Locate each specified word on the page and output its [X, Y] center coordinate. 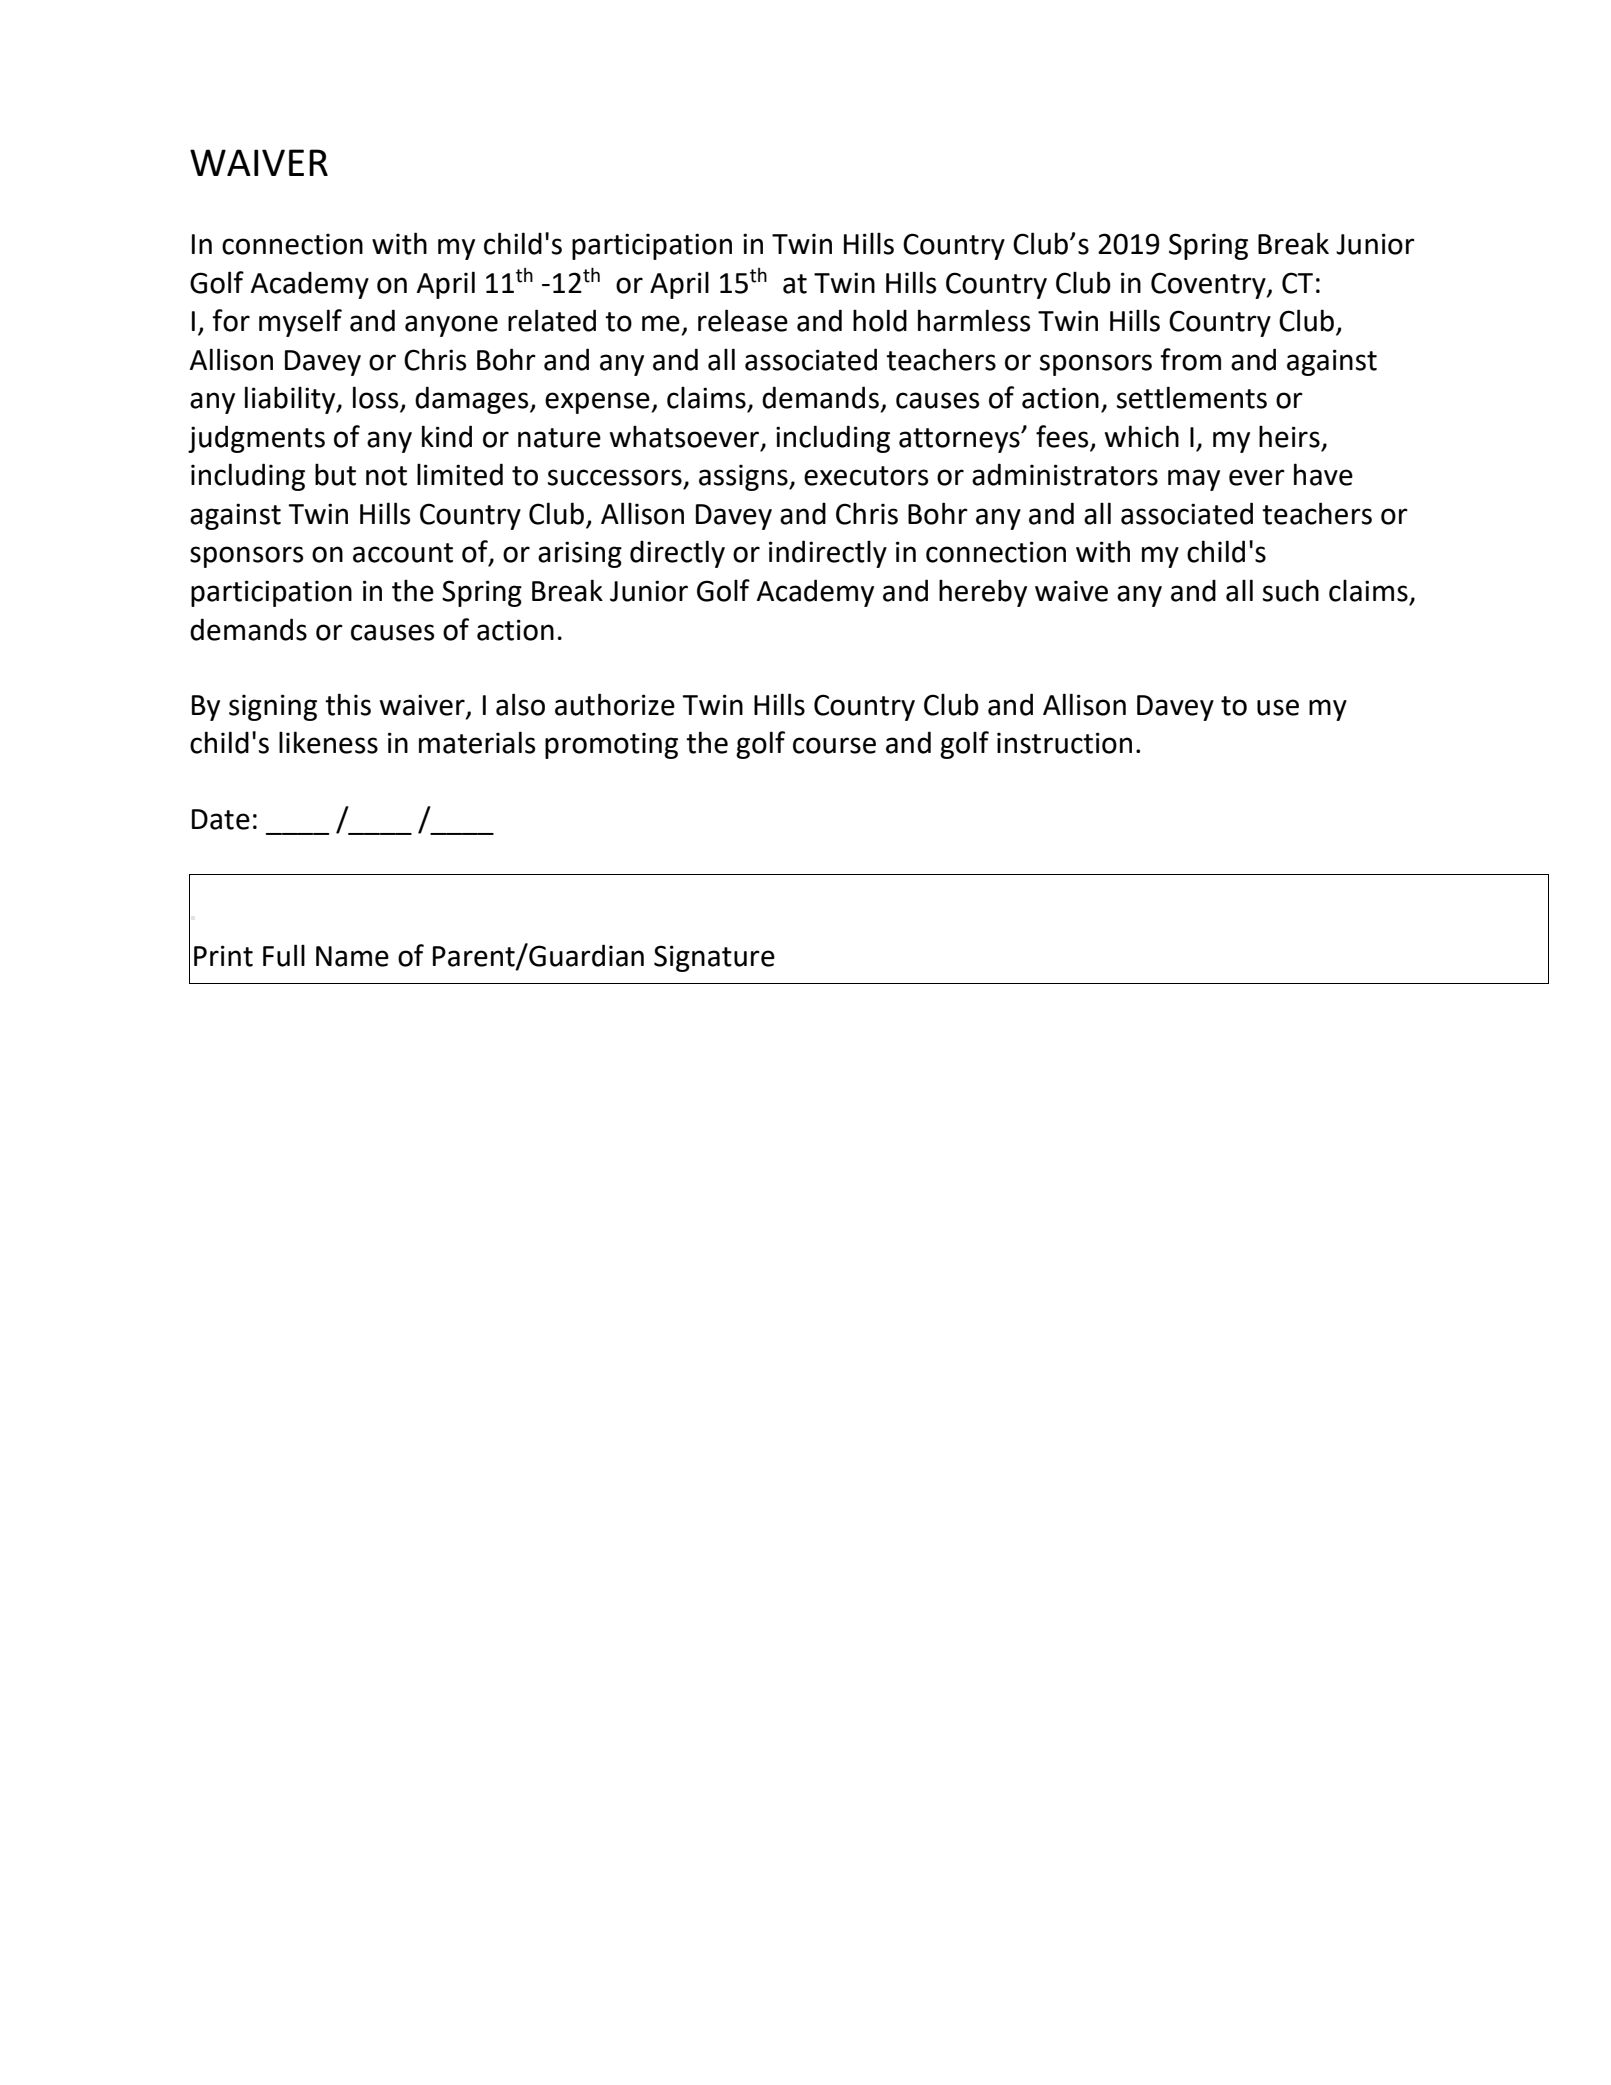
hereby [983, 593]
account [403, 553]
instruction [1064, 743]
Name [352, 956]
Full [284, 955]
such [1291, 590]
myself [300, 323]
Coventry [1209, 285]
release [743, 320]
